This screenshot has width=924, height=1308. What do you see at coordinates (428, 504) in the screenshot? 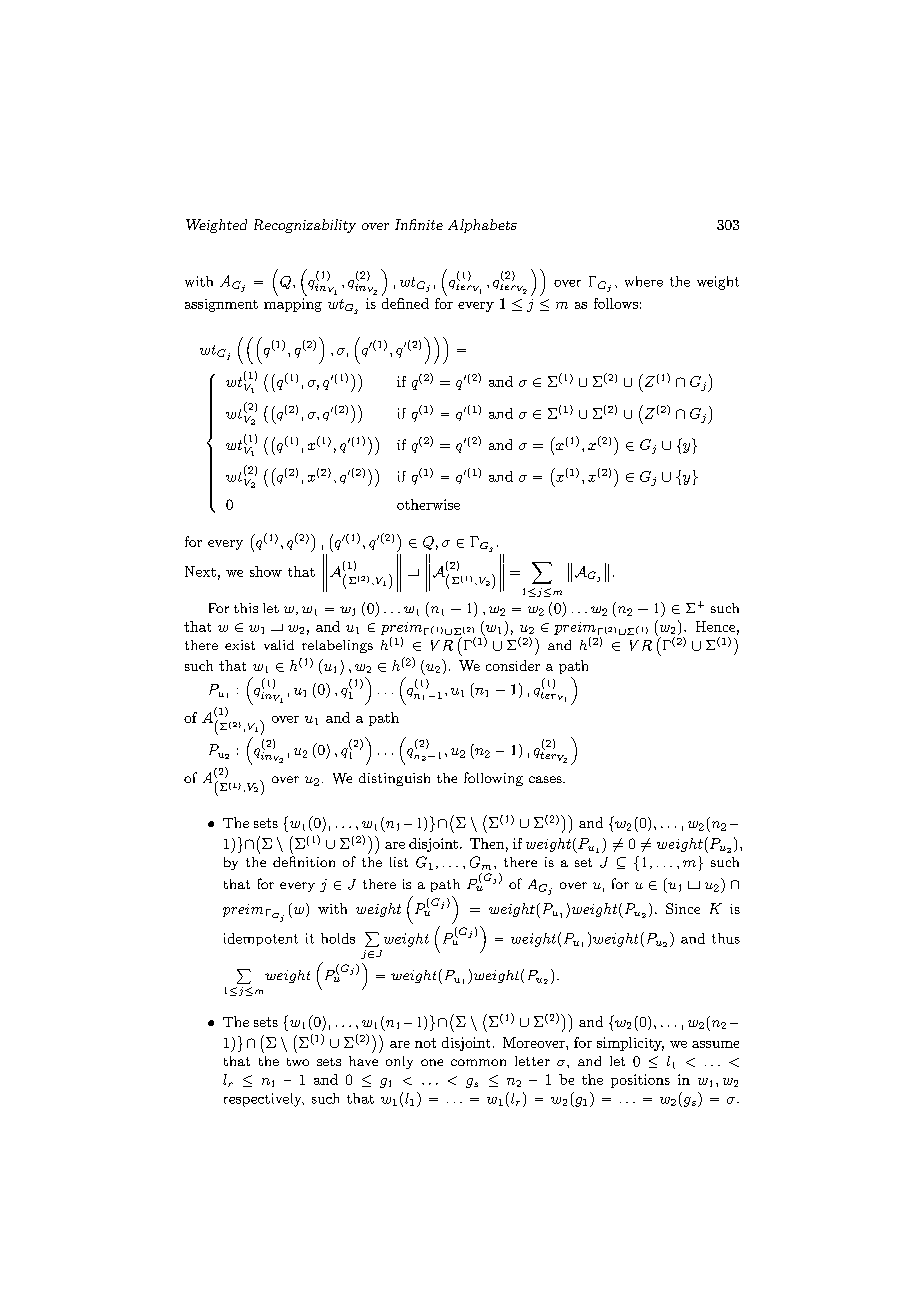
I see `otherwise` at bounding box center [428, 504].
